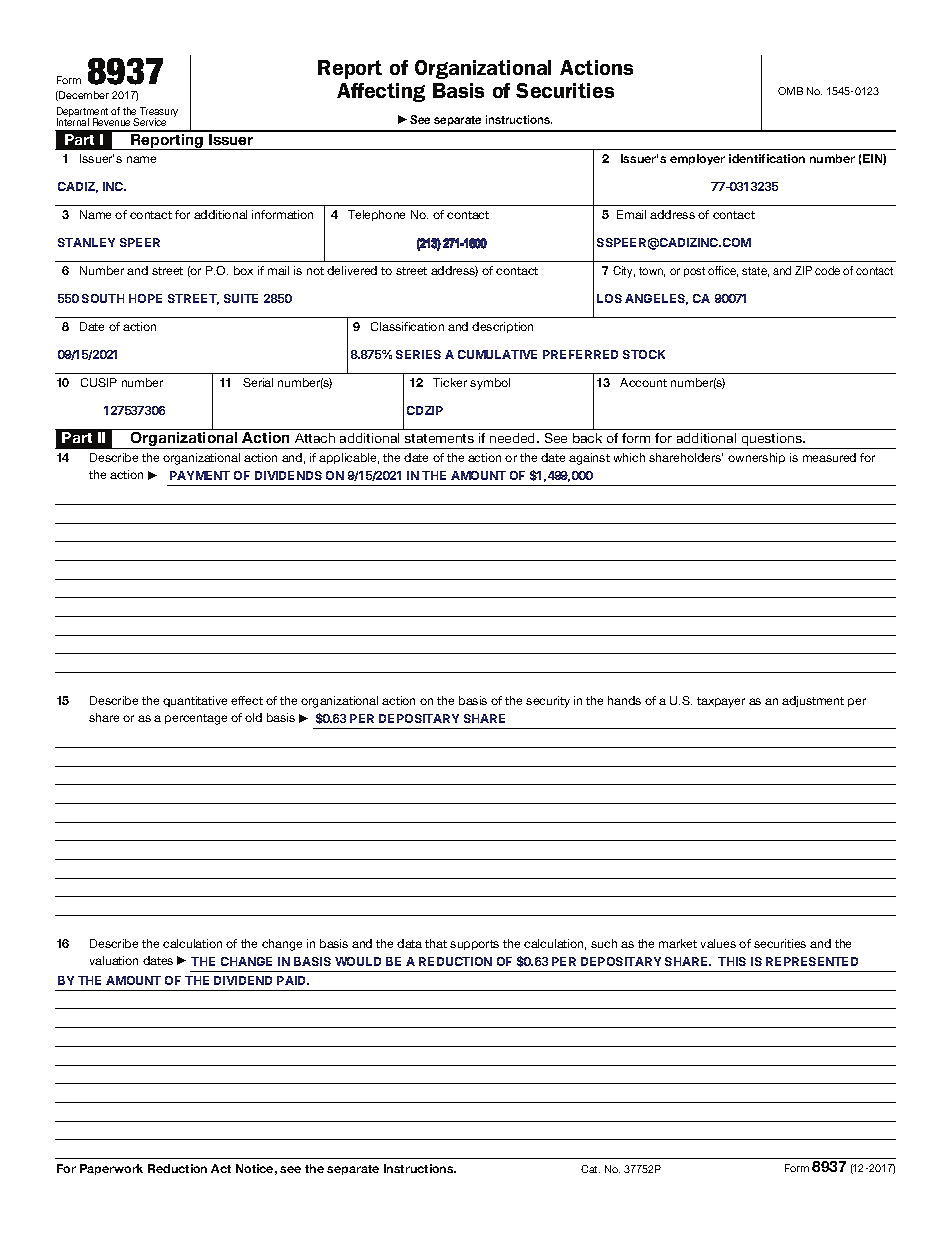 The width and height of the screenshot is (952, 1233). I want to click on security, so click(548, 702).
